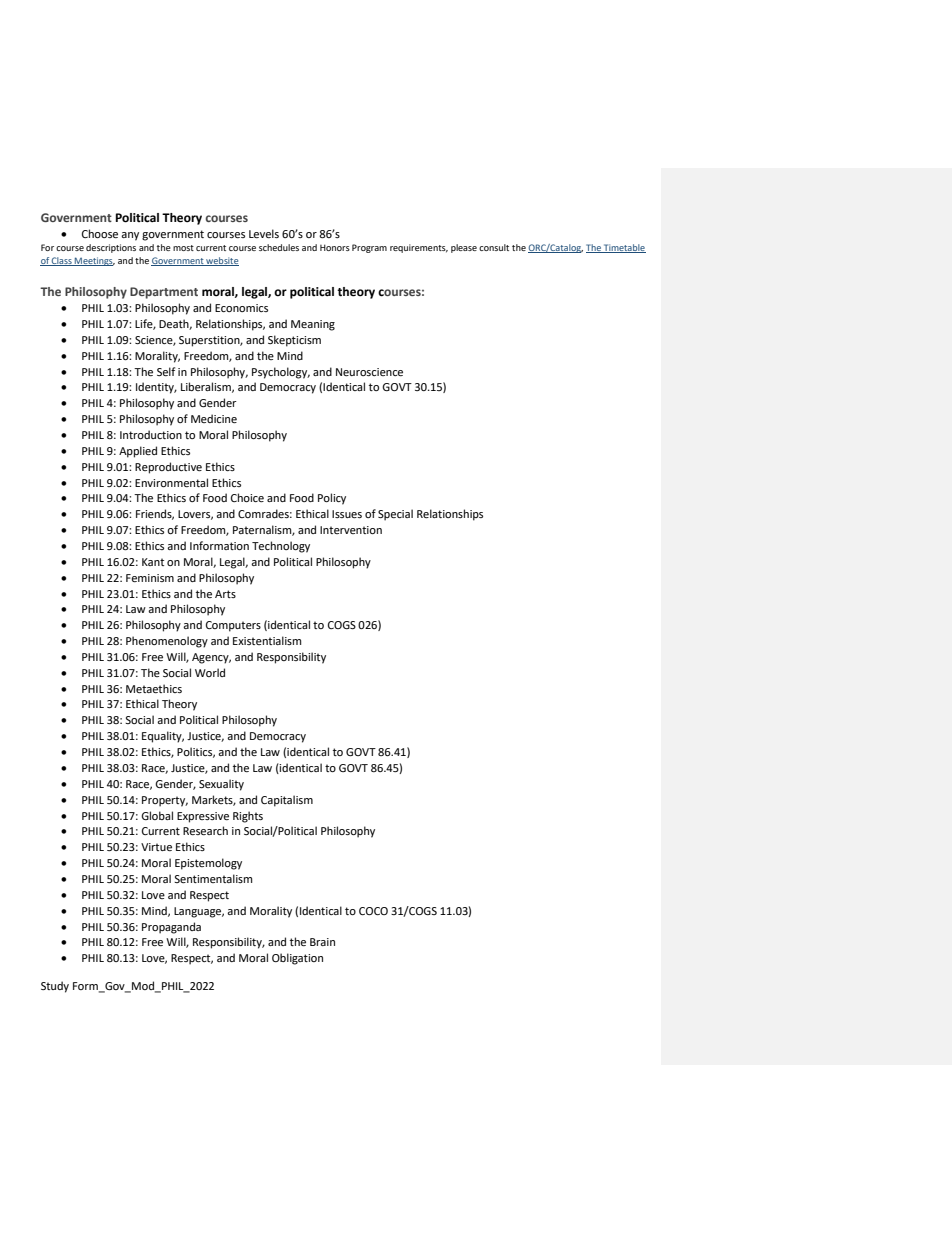 The image size is (952, 1233). What do you see at coordinates (322, 942) in the screenshot?
I see `Brain` at bounding box center [322, 942].
